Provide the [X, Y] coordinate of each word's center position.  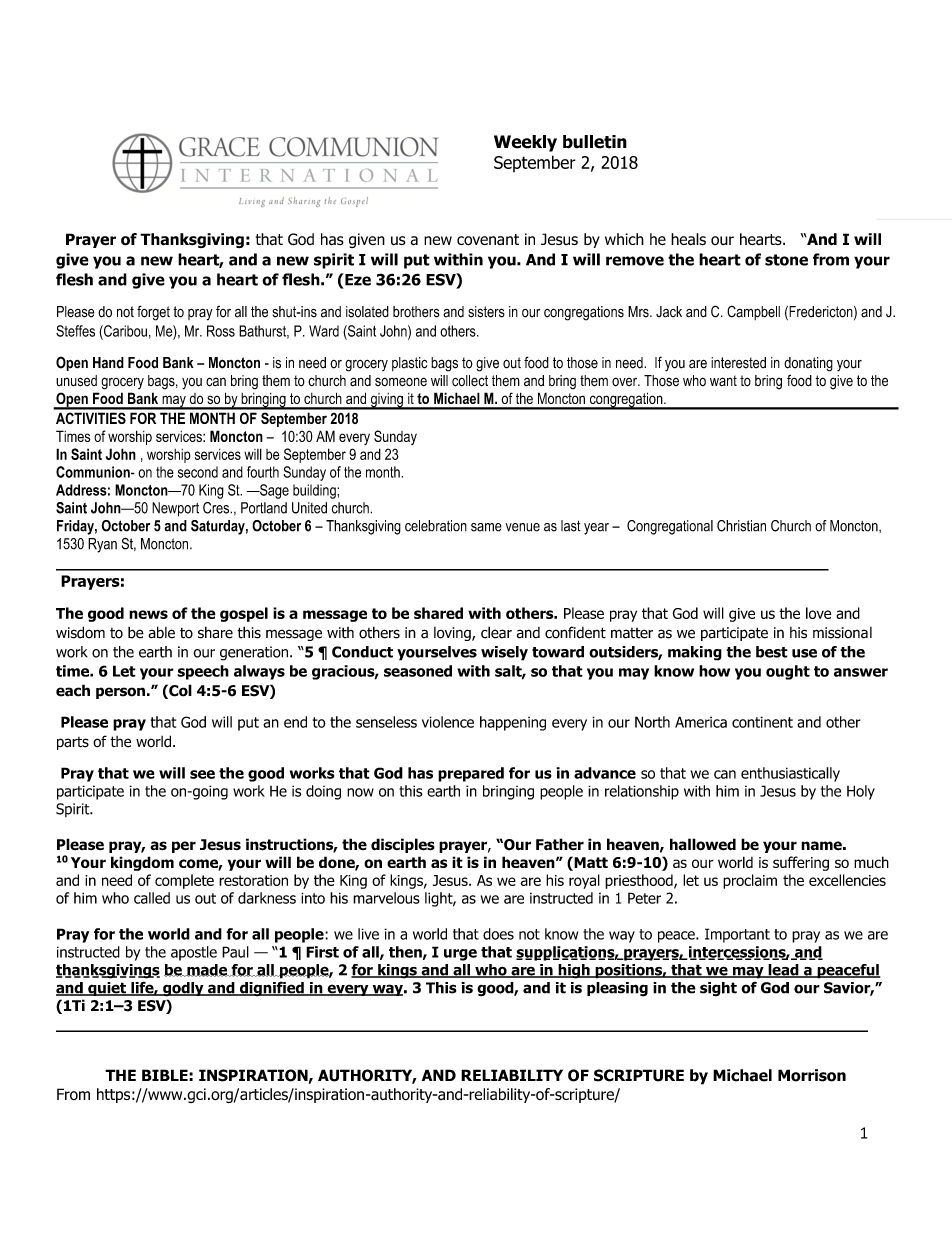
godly [183, 989]
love [819, 613]
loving [453, 634]
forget [153, 313]
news [148, 614]
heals [688, 239]
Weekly [525, 143]
